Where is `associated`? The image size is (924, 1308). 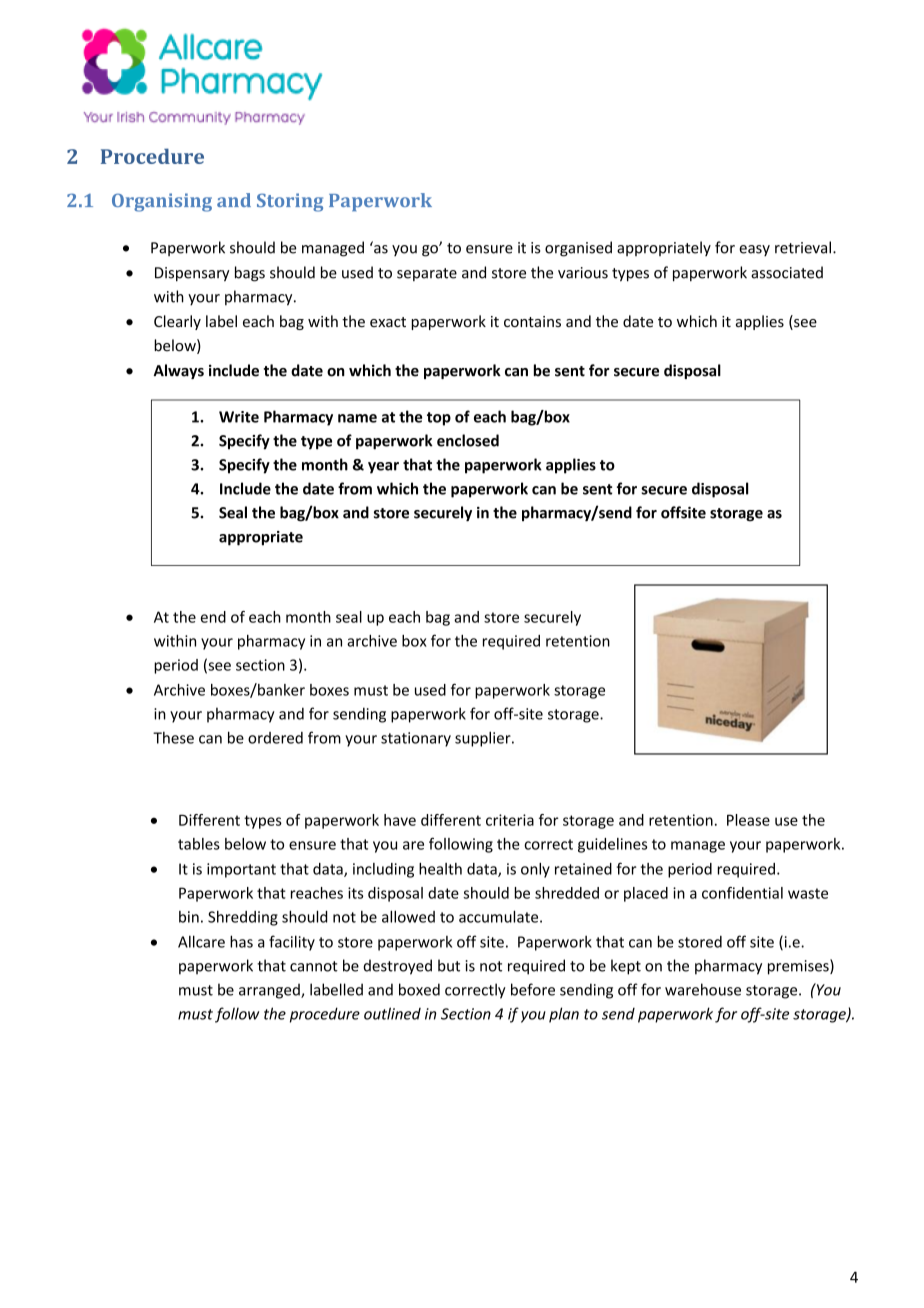 associated is located at coordinates (787, 272).
